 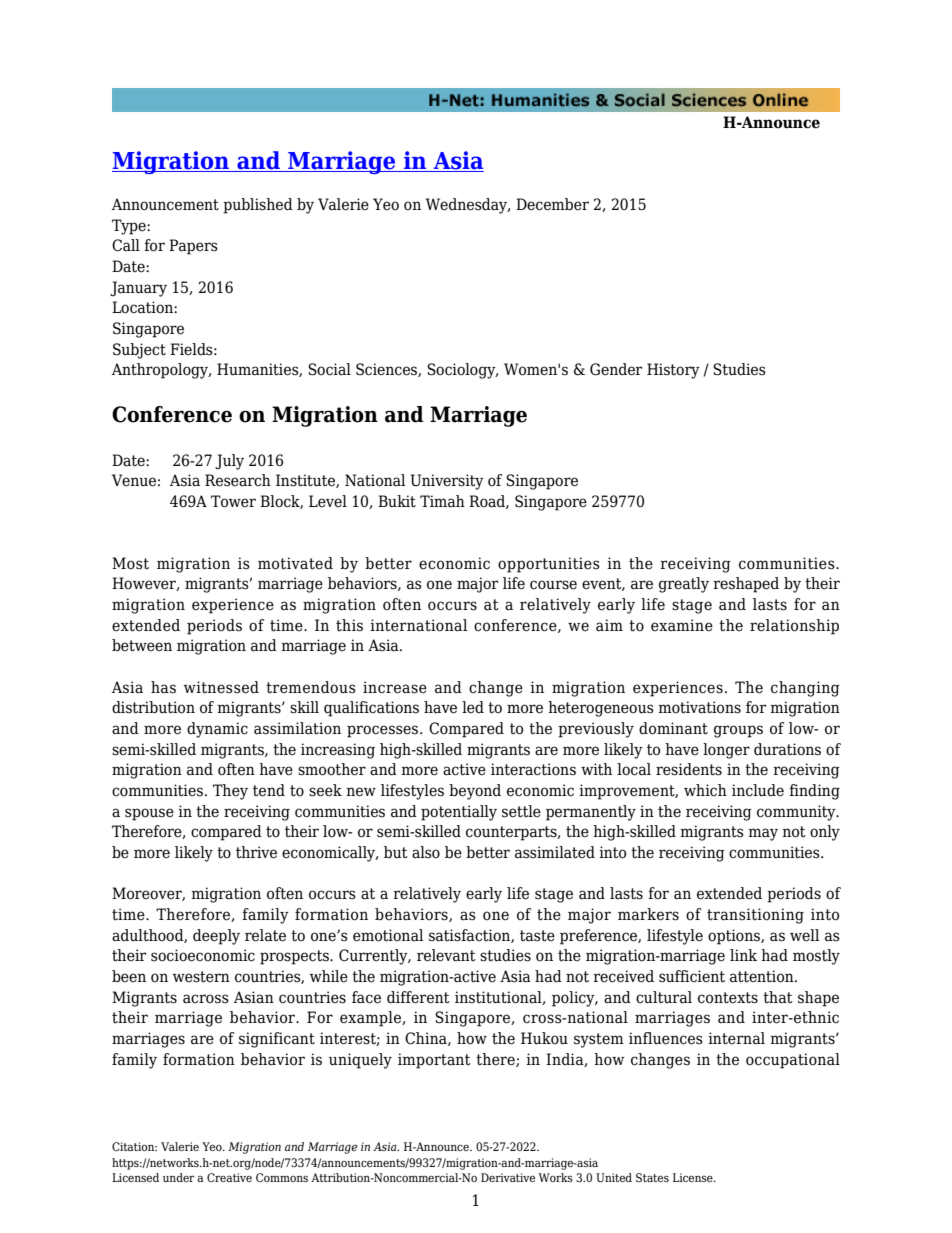 What do you see at coordinates (700, 707) in the image?
I see `motivations` at bounding box center [700, 707].
